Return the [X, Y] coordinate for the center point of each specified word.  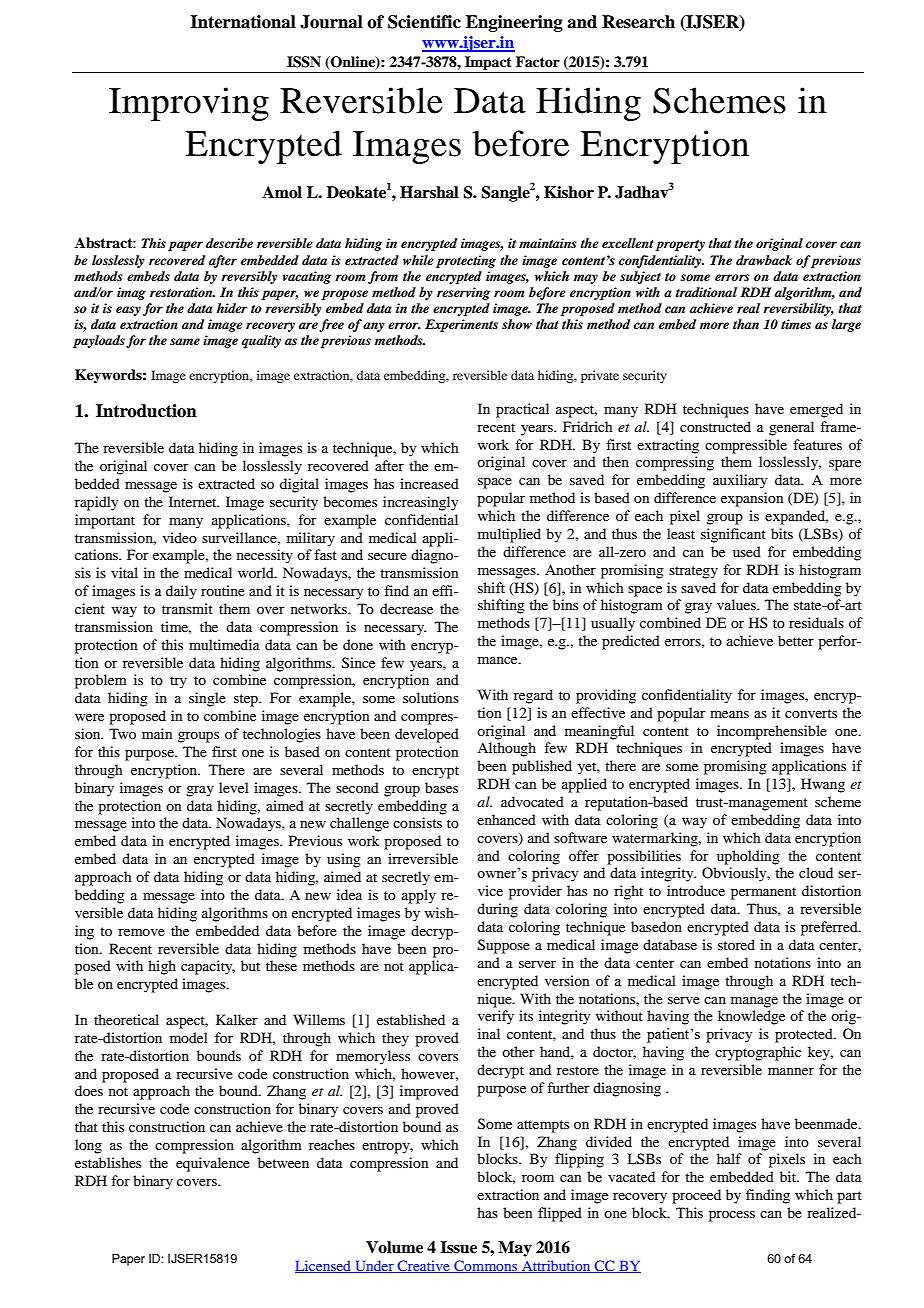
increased [429, 483]
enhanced [506, 819]
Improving [189, 104]
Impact [488, 63]
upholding [748, 857]
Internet [194, 501]
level [234, 787]
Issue [458, 1247]
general [791, 428]
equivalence [213, 1164]
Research [638, 22]
